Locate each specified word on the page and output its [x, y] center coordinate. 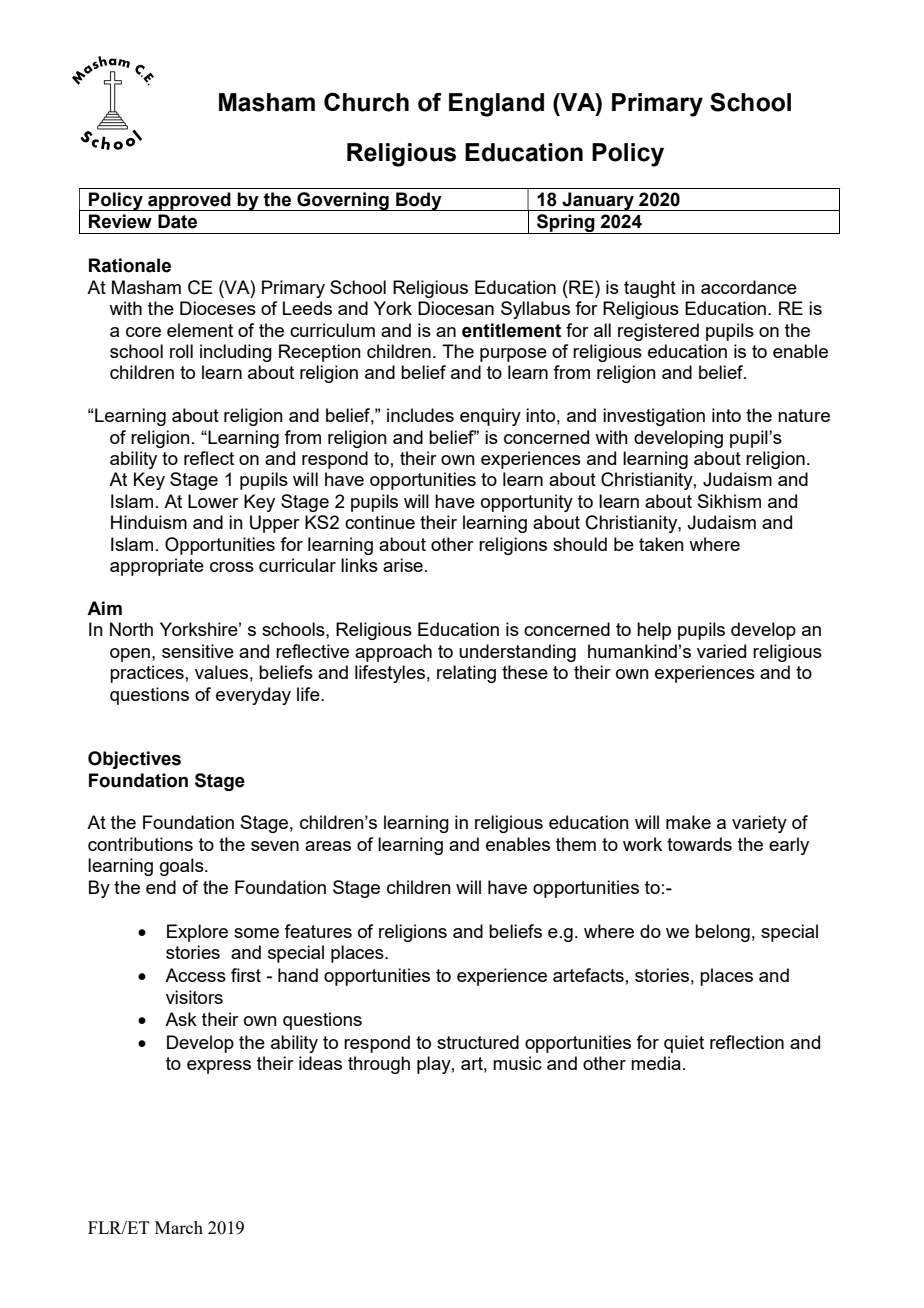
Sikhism [729, 501]
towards [699, 844]
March [179, 1227]
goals [183, 867]
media [656, 1063]
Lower [213, 501]
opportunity [527, 503]
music [517, 1063]
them [576, 844]
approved [189, 201]
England [496, 105]
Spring [566, 224]
